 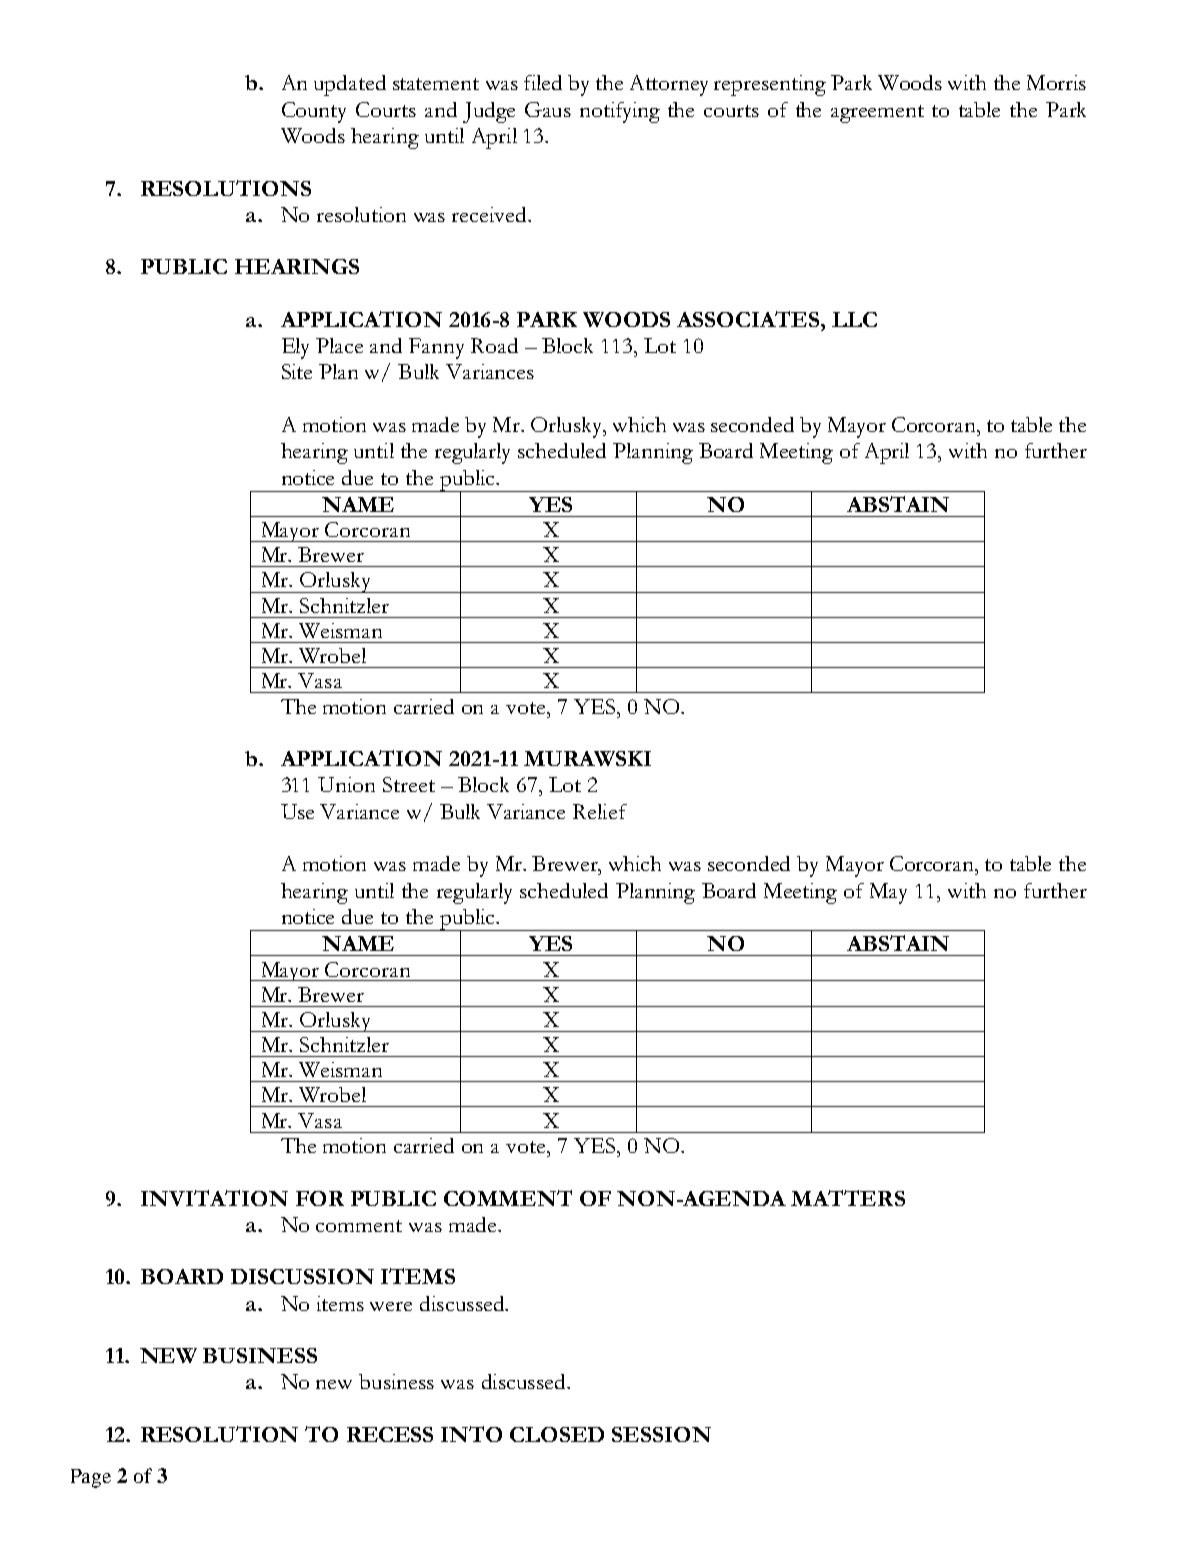 I want to click on CLOSED, so click(x=557, y=1434).
